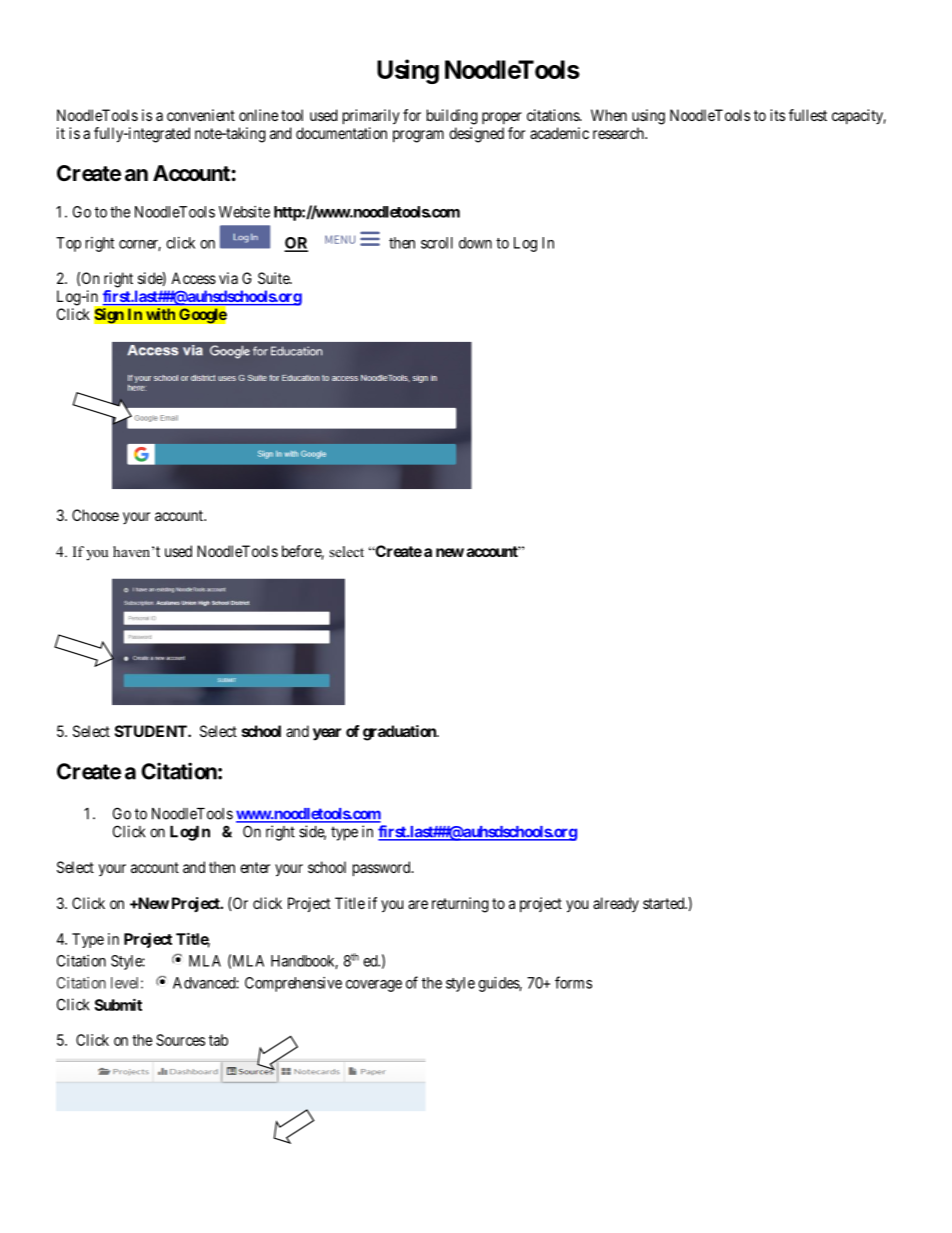 This screenshot has width=952, height=1233. Describe the element at coordinates (777, 115) in the screenshot. I see `its` at that location.
